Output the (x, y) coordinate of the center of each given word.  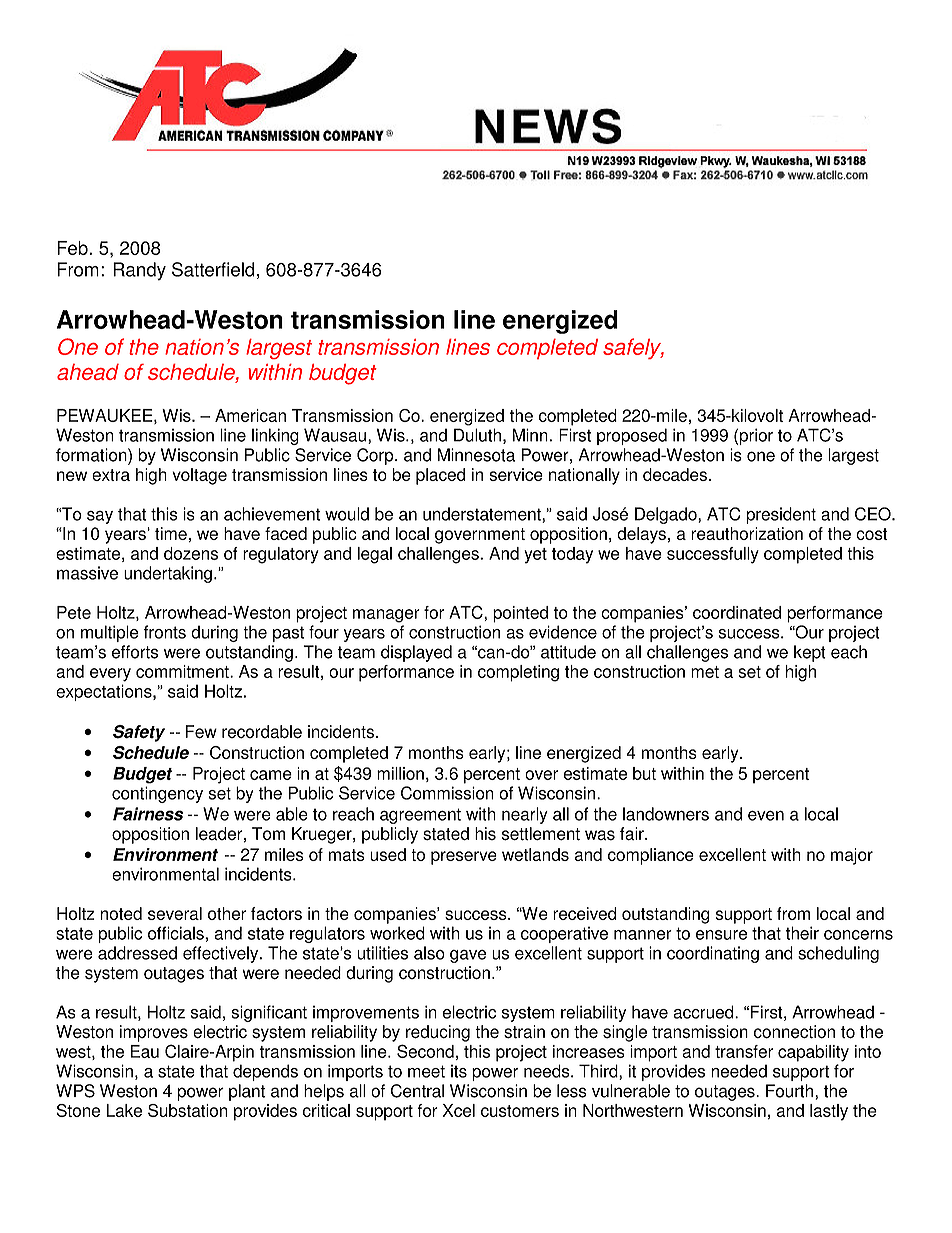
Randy (139, 271)
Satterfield (213, 269)
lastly (829, 1112)
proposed (632, 436)
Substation (187, 1110)
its (459, 1071)
